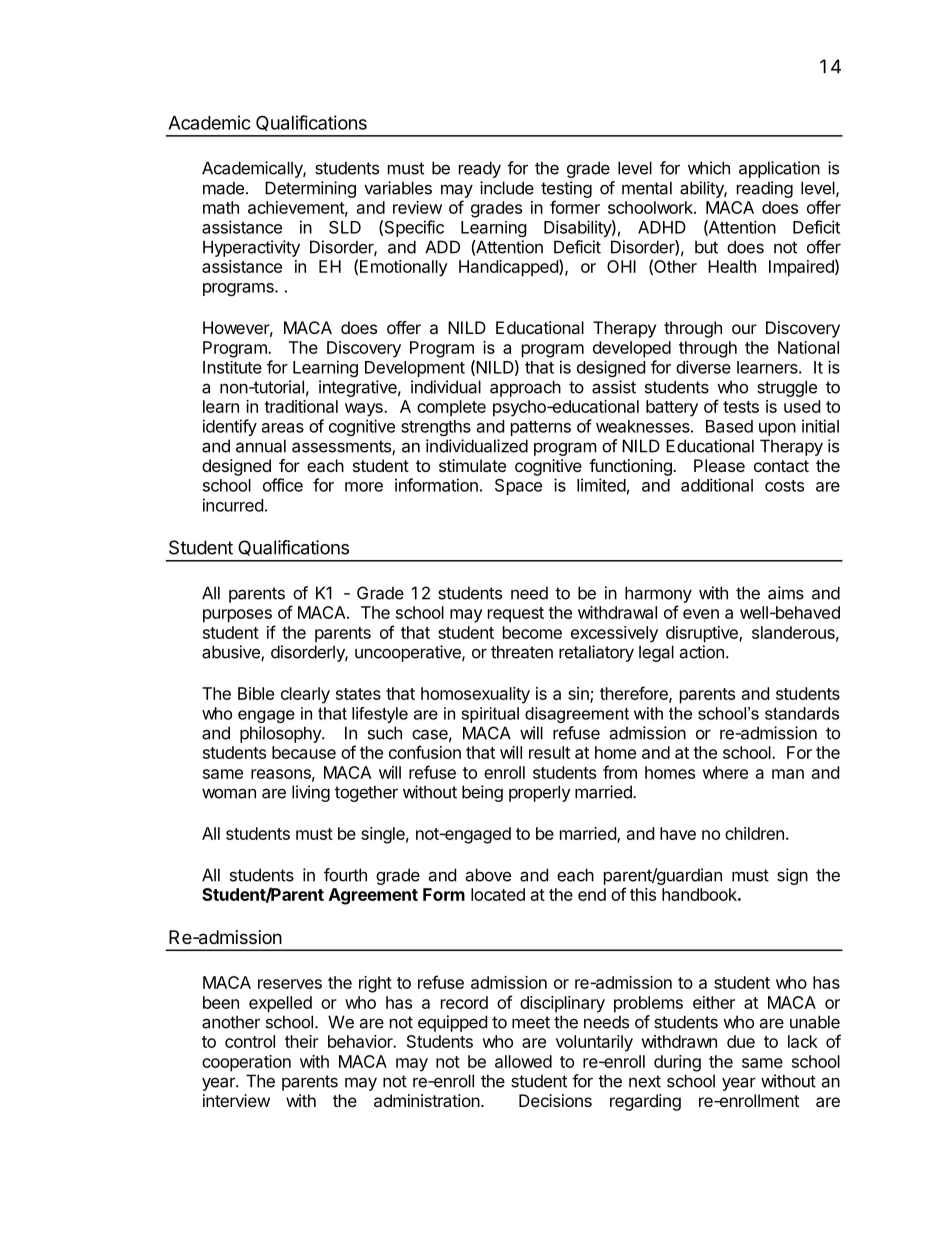 The width and height of the page is (952, 1233). Describe the element at coordinates (488, 875) in the page. I see `above` at that location.
